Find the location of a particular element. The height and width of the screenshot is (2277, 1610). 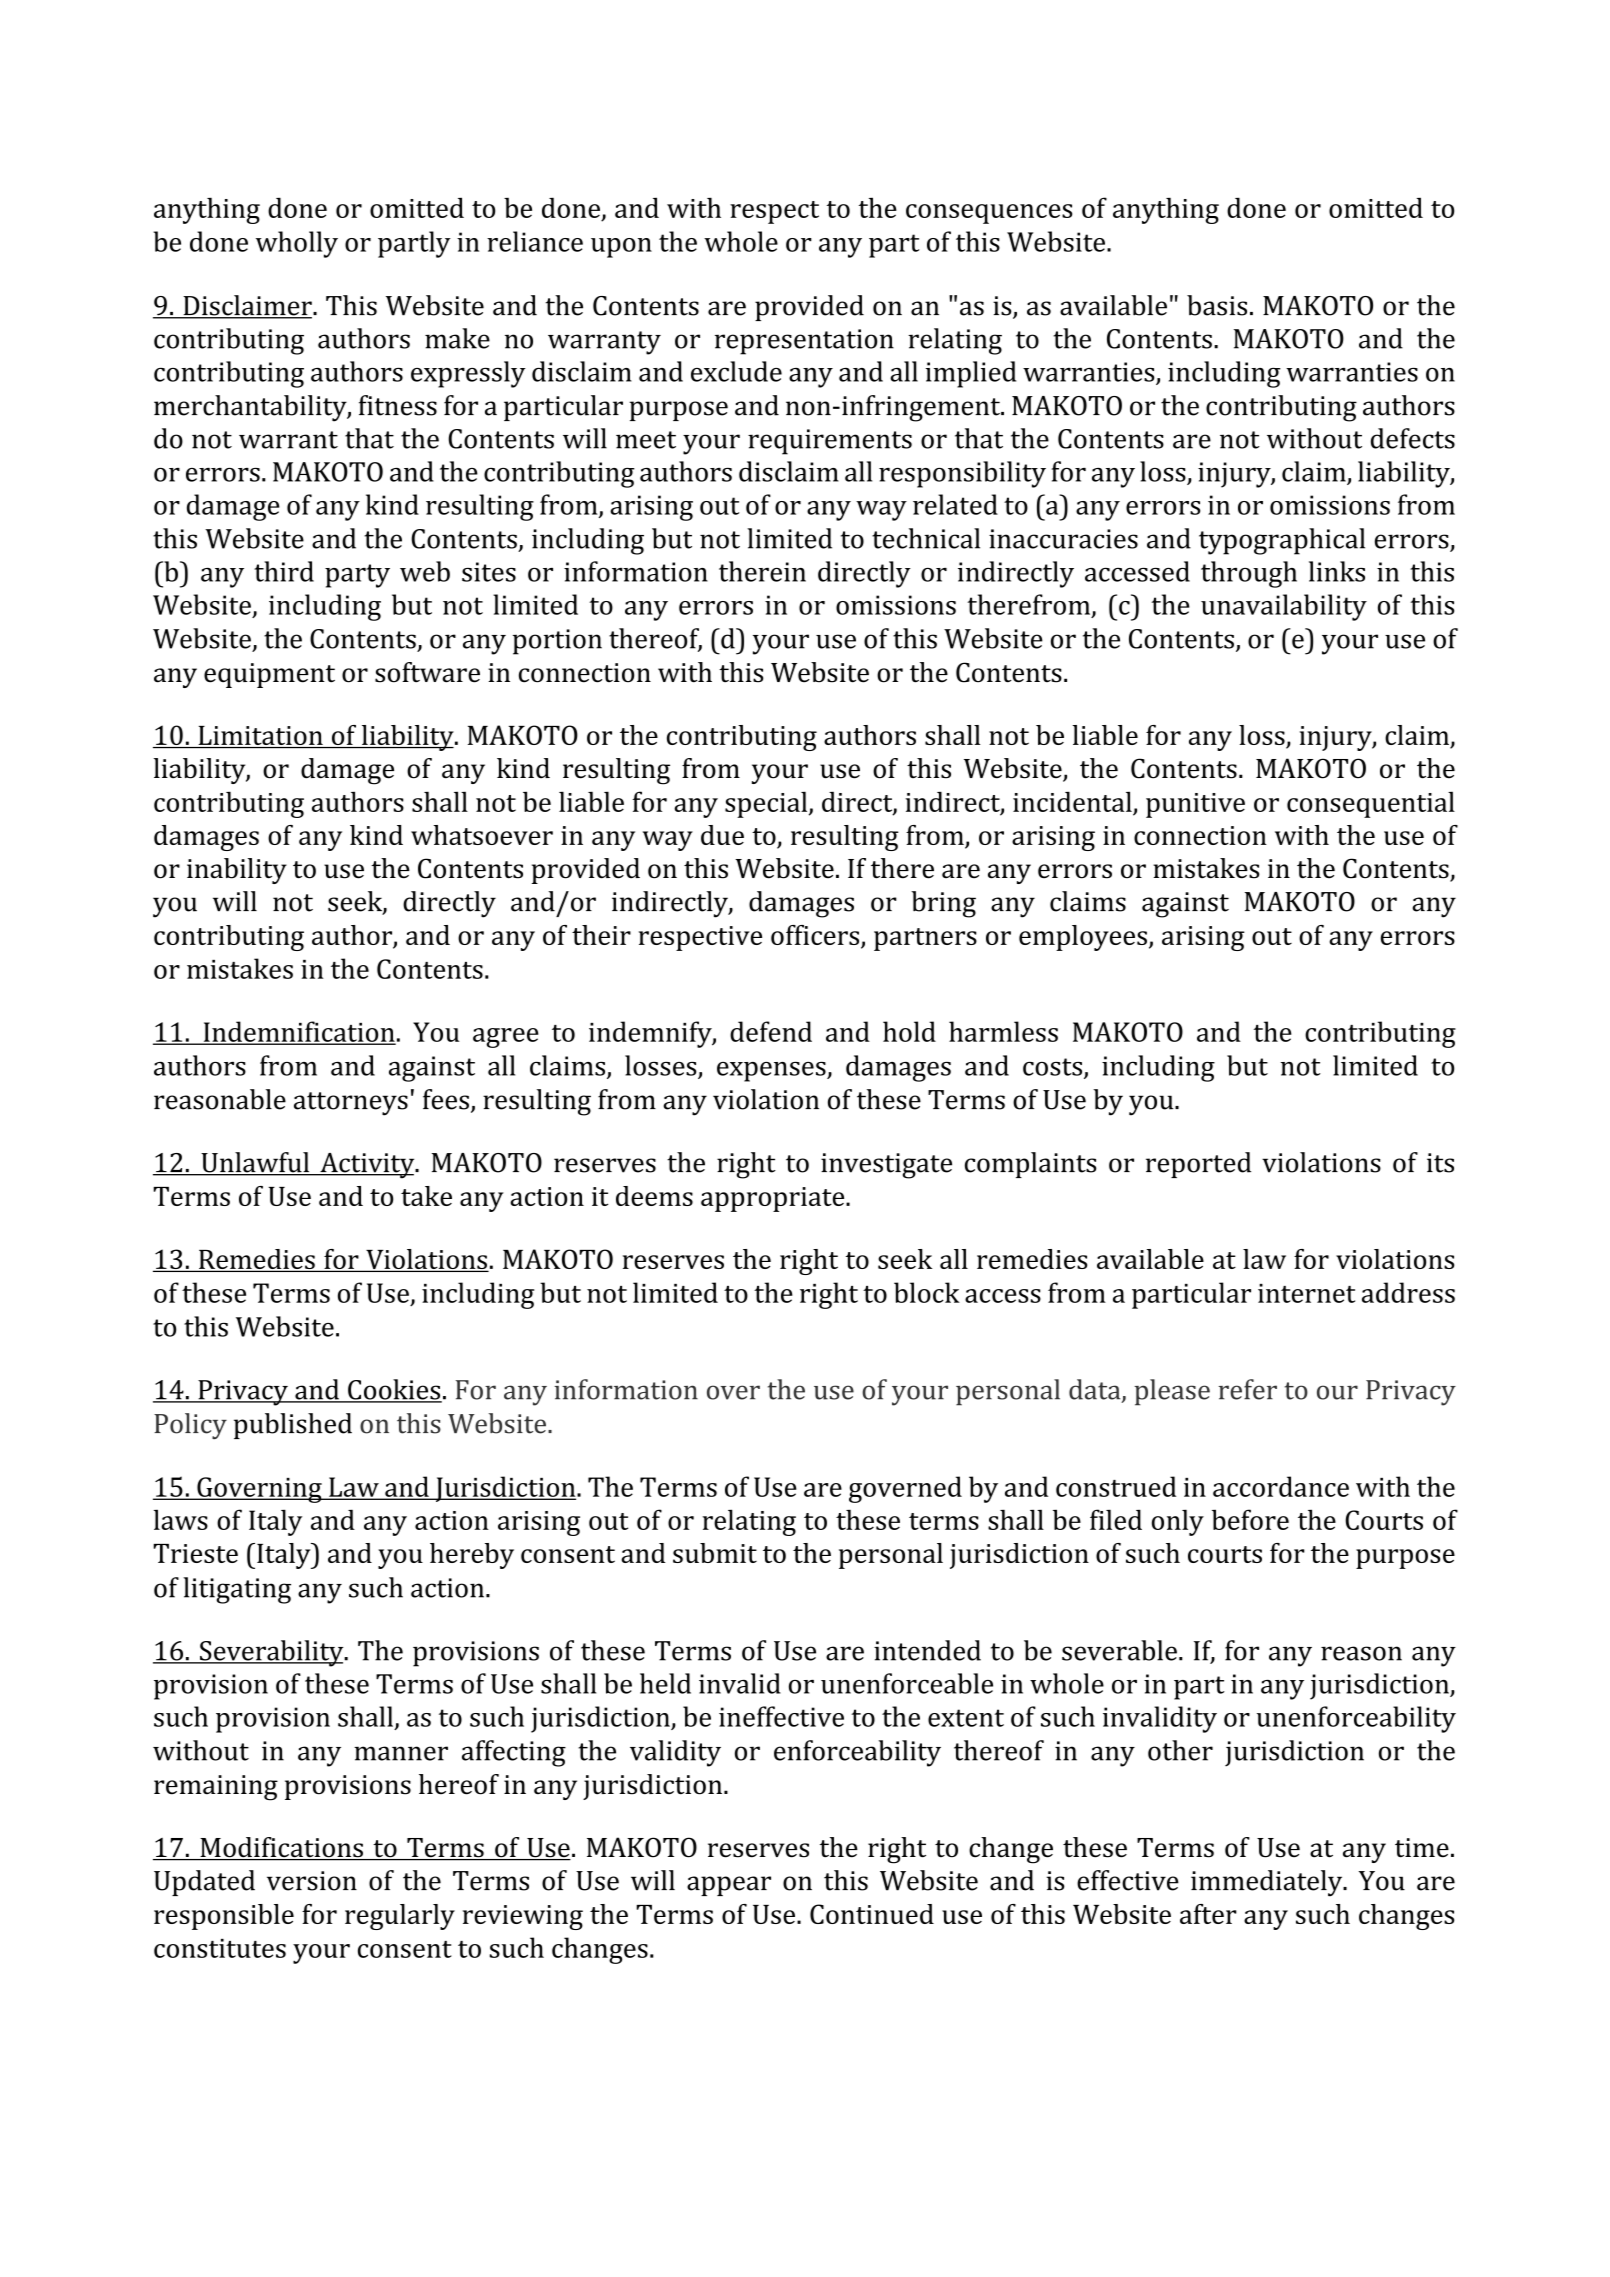

representation is located at coordinates (804, 342).
